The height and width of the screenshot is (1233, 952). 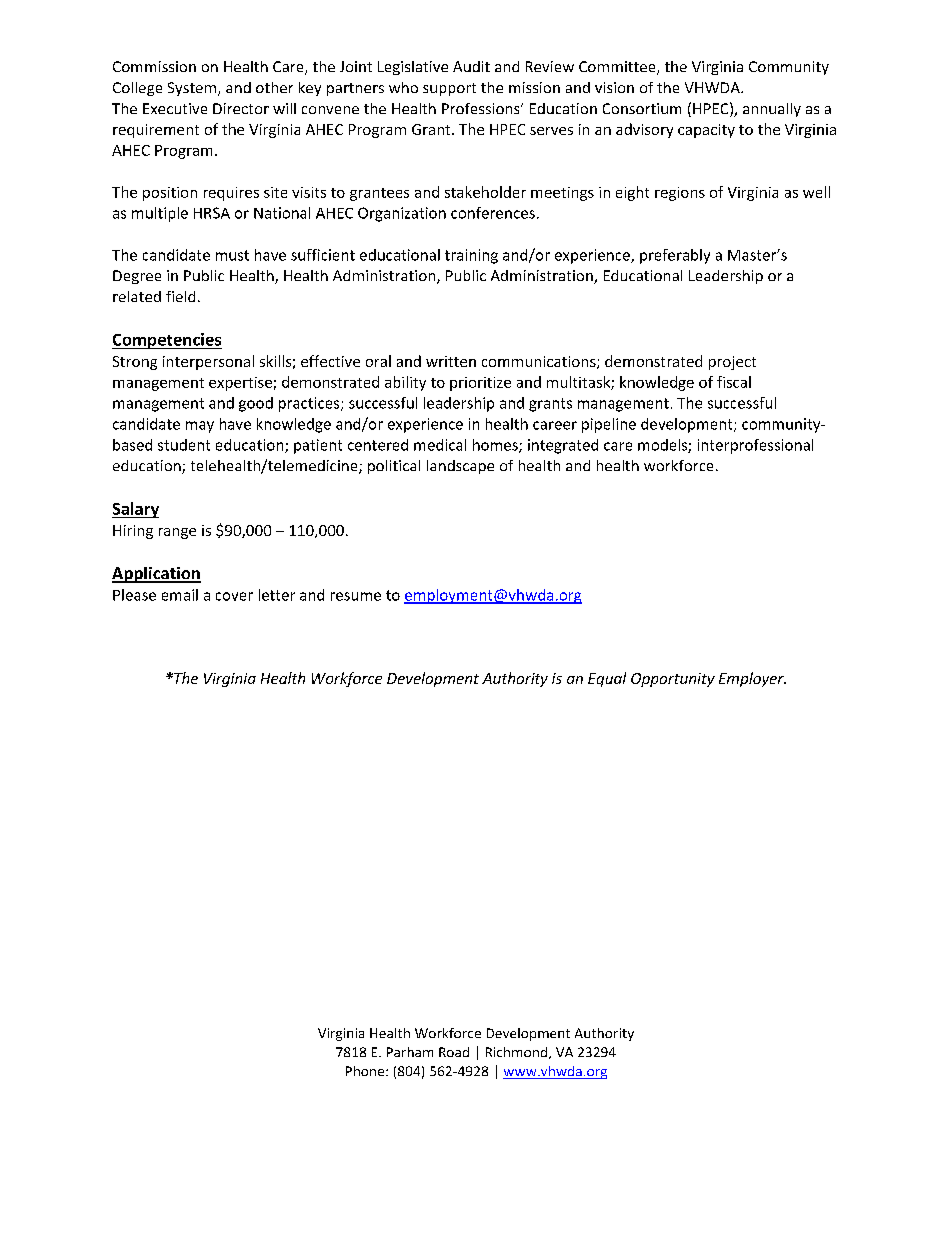 I want to click on resume, so click(x=356, y=596).
